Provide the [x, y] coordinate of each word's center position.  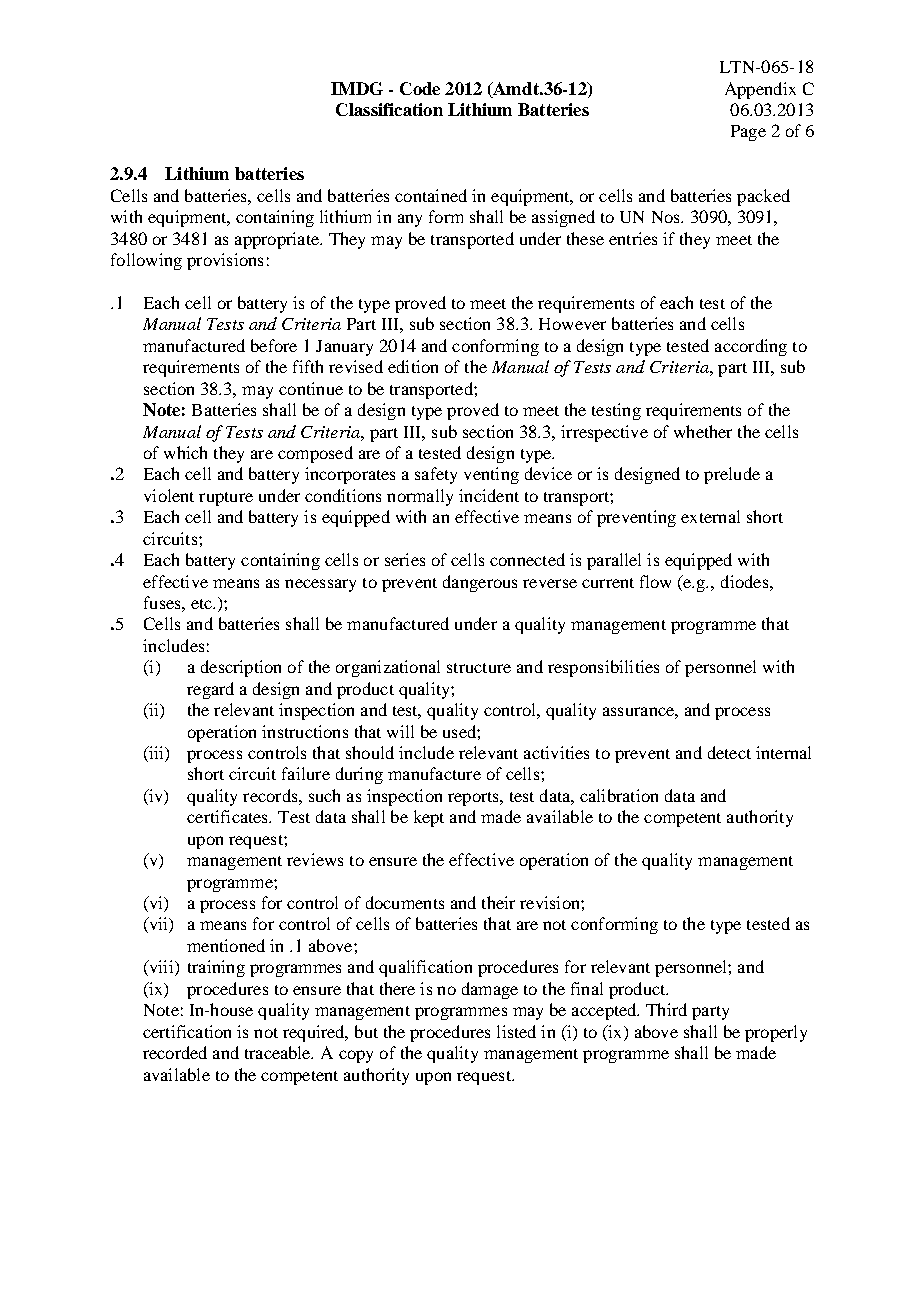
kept [429, 818]
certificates [229, 816]
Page [748, 133]
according [751, 347]
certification [187, 1031]
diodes [746, 581]
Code [420, 88]
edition [413, 366]
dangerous [480, 583]
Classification [389, 109]
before [274, 345]
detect [729, 752]
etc [202, 604]
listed [516, 1031]
